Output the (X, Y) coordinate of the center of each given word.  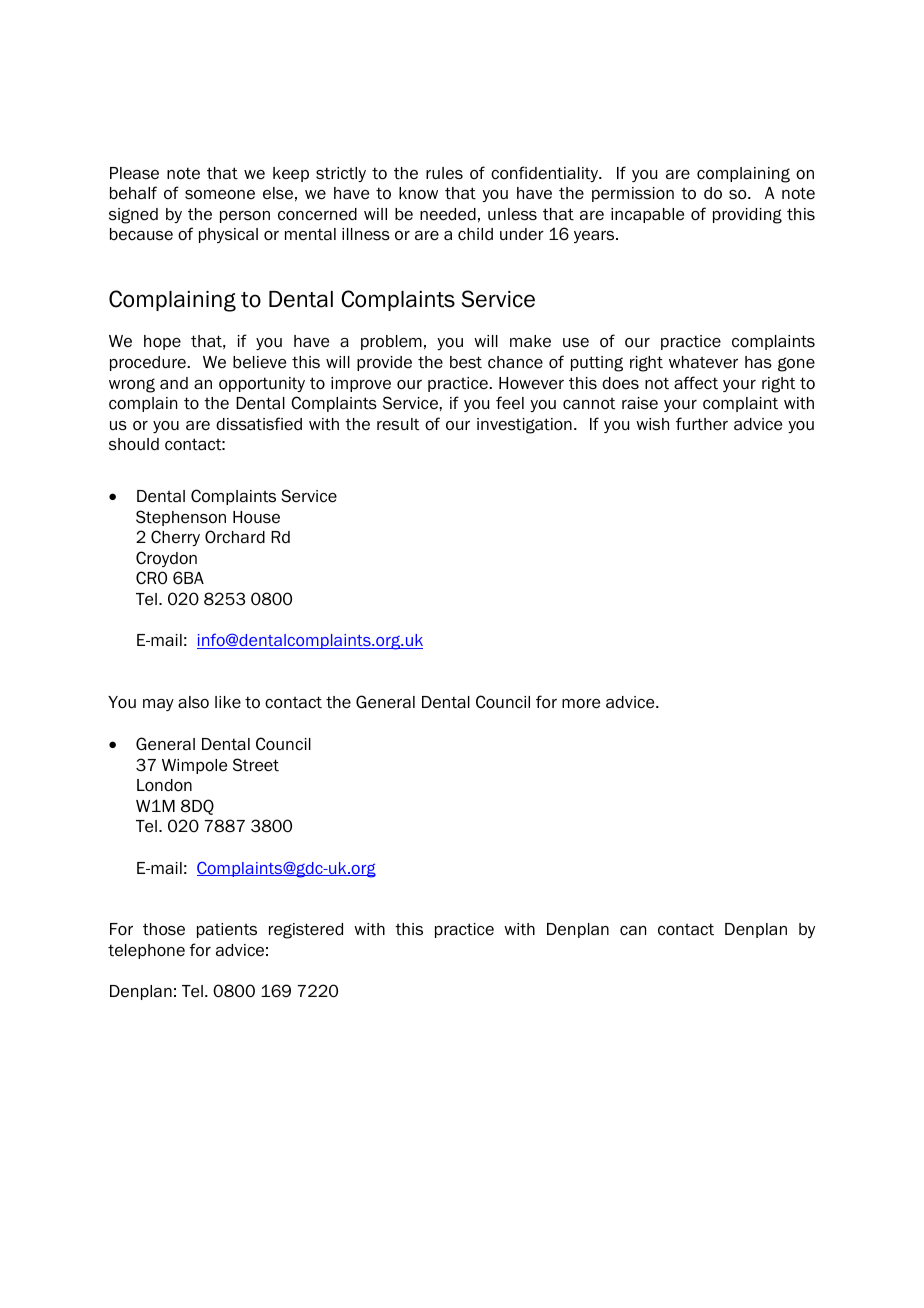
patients (227, 930)
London (164, 785)
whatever (703, 362)
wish (652, 424)
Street (256, 765)
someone (220, 195)
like (228, 702)
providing (747, 216)
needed (448, 214)
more (581, 704)
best (466, 362)
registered (306, 931)
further (702, 424)
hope (162, 342)
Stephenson (181, 518)
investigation (524, 426)
